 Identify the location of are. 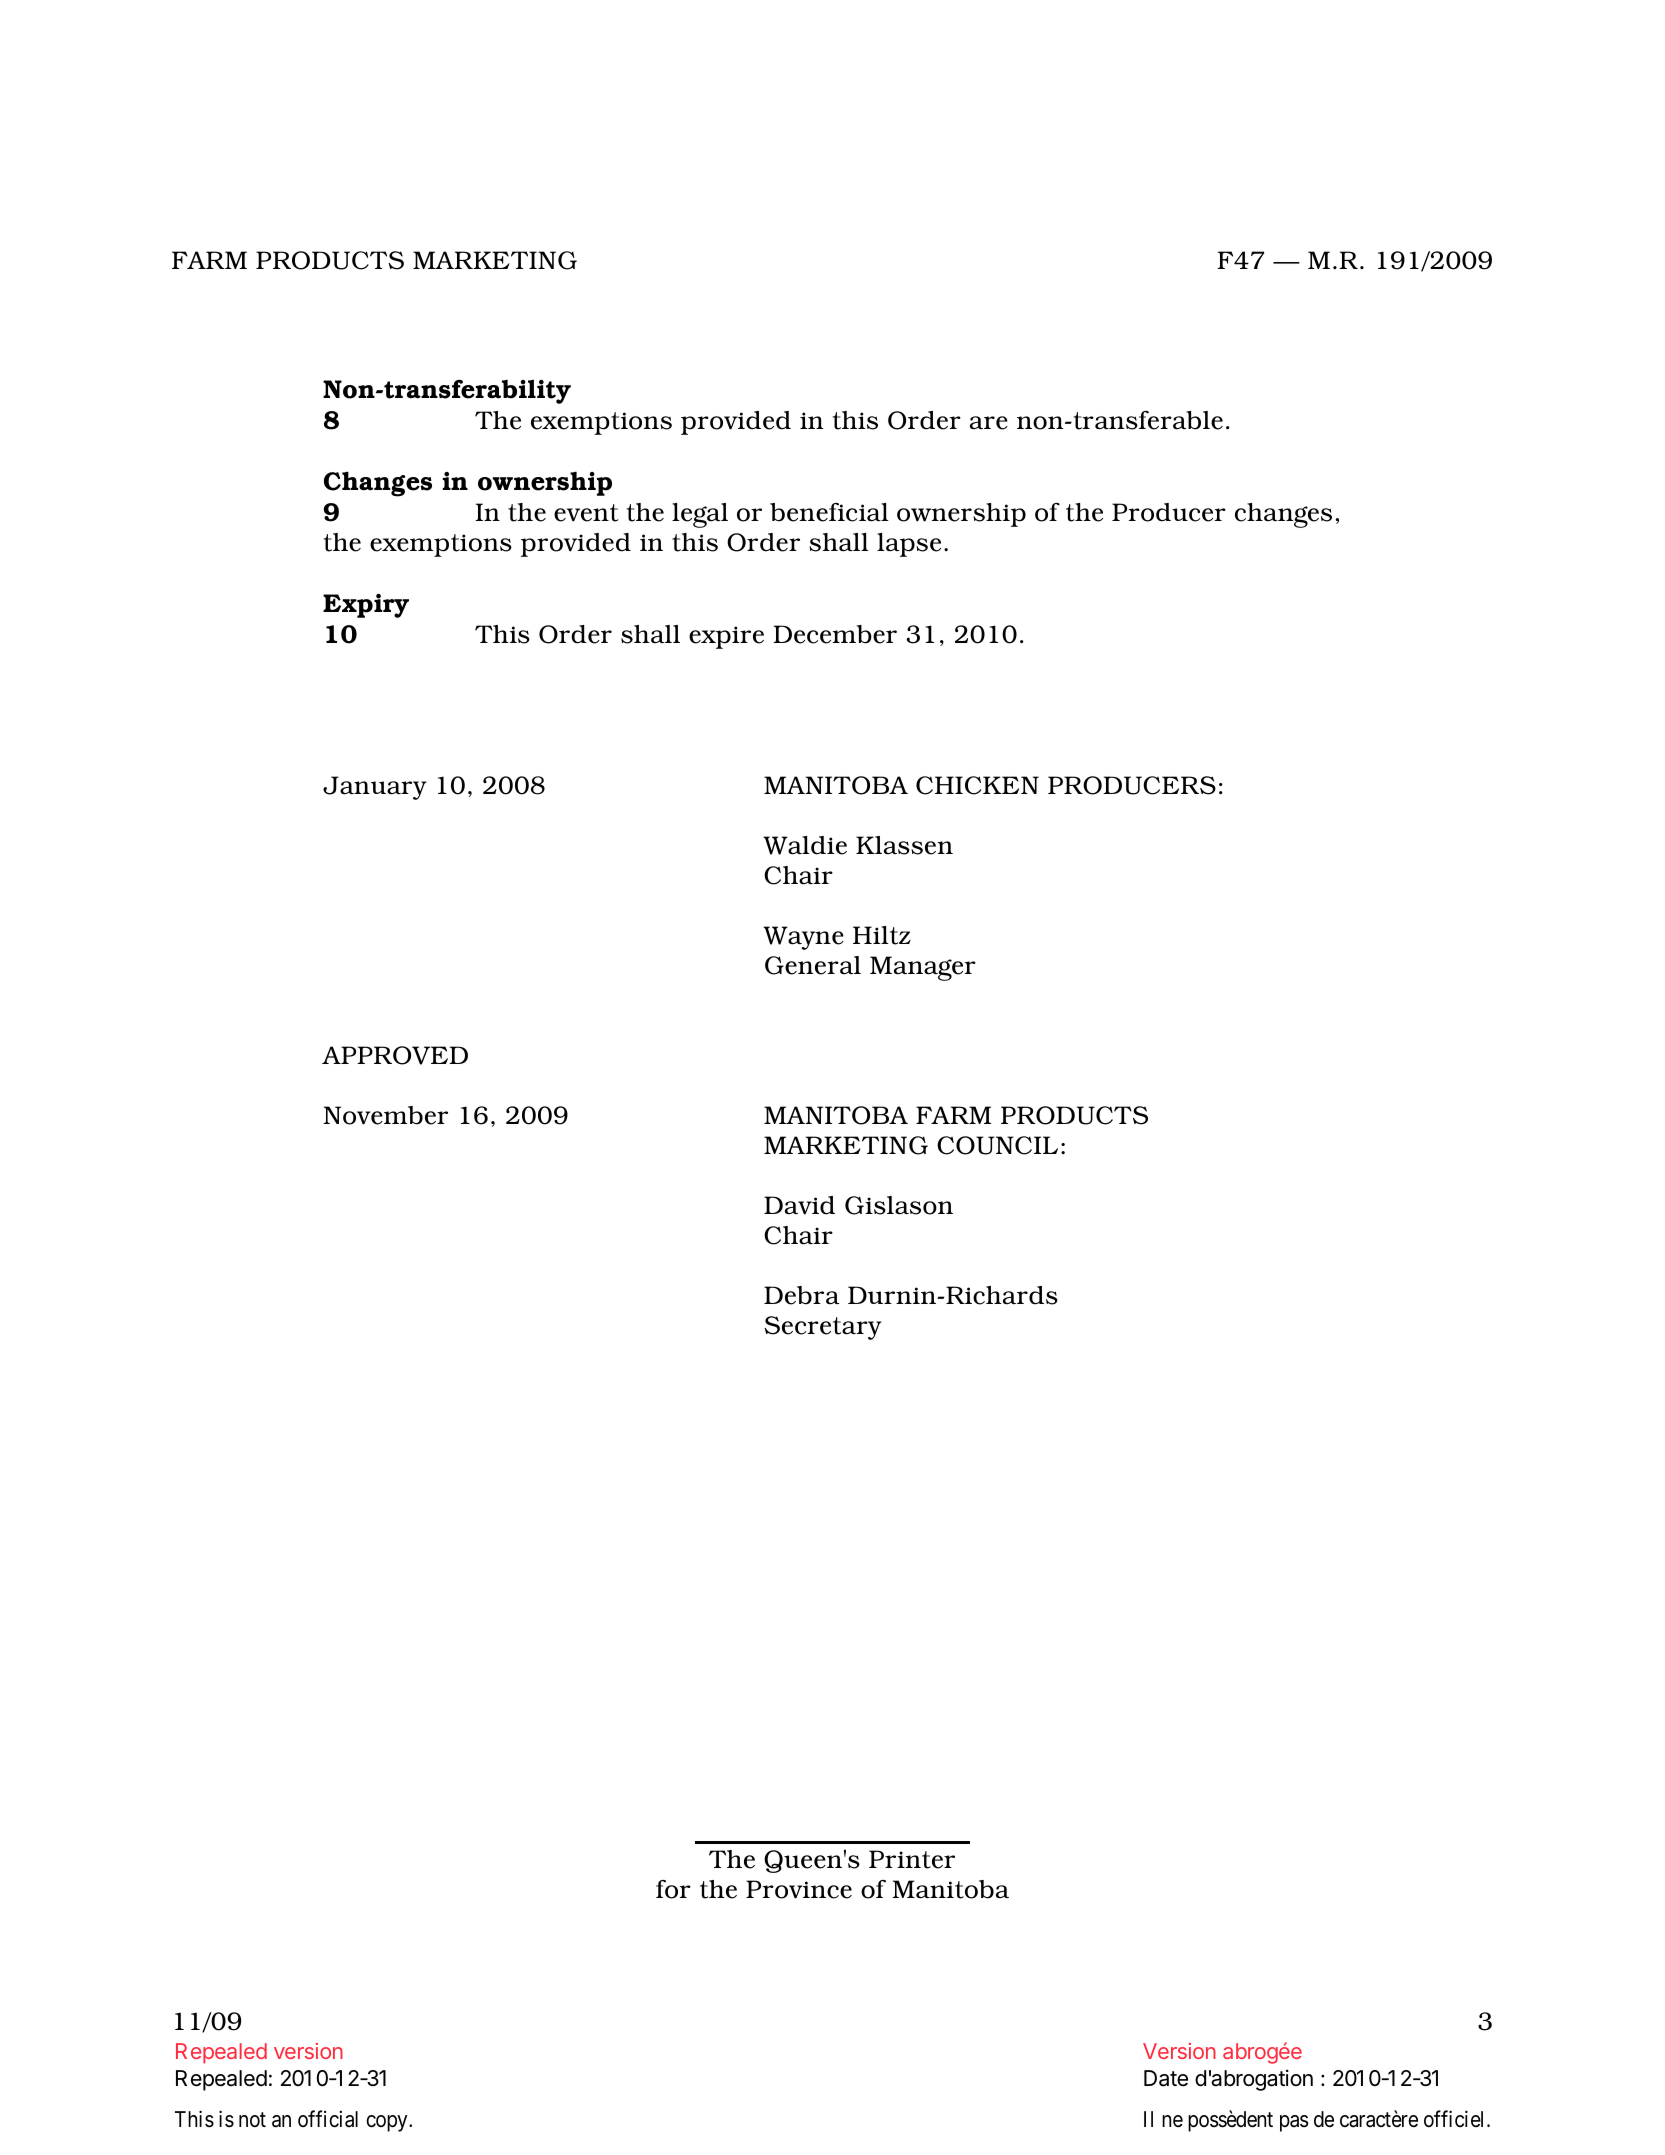
(989, 423).
